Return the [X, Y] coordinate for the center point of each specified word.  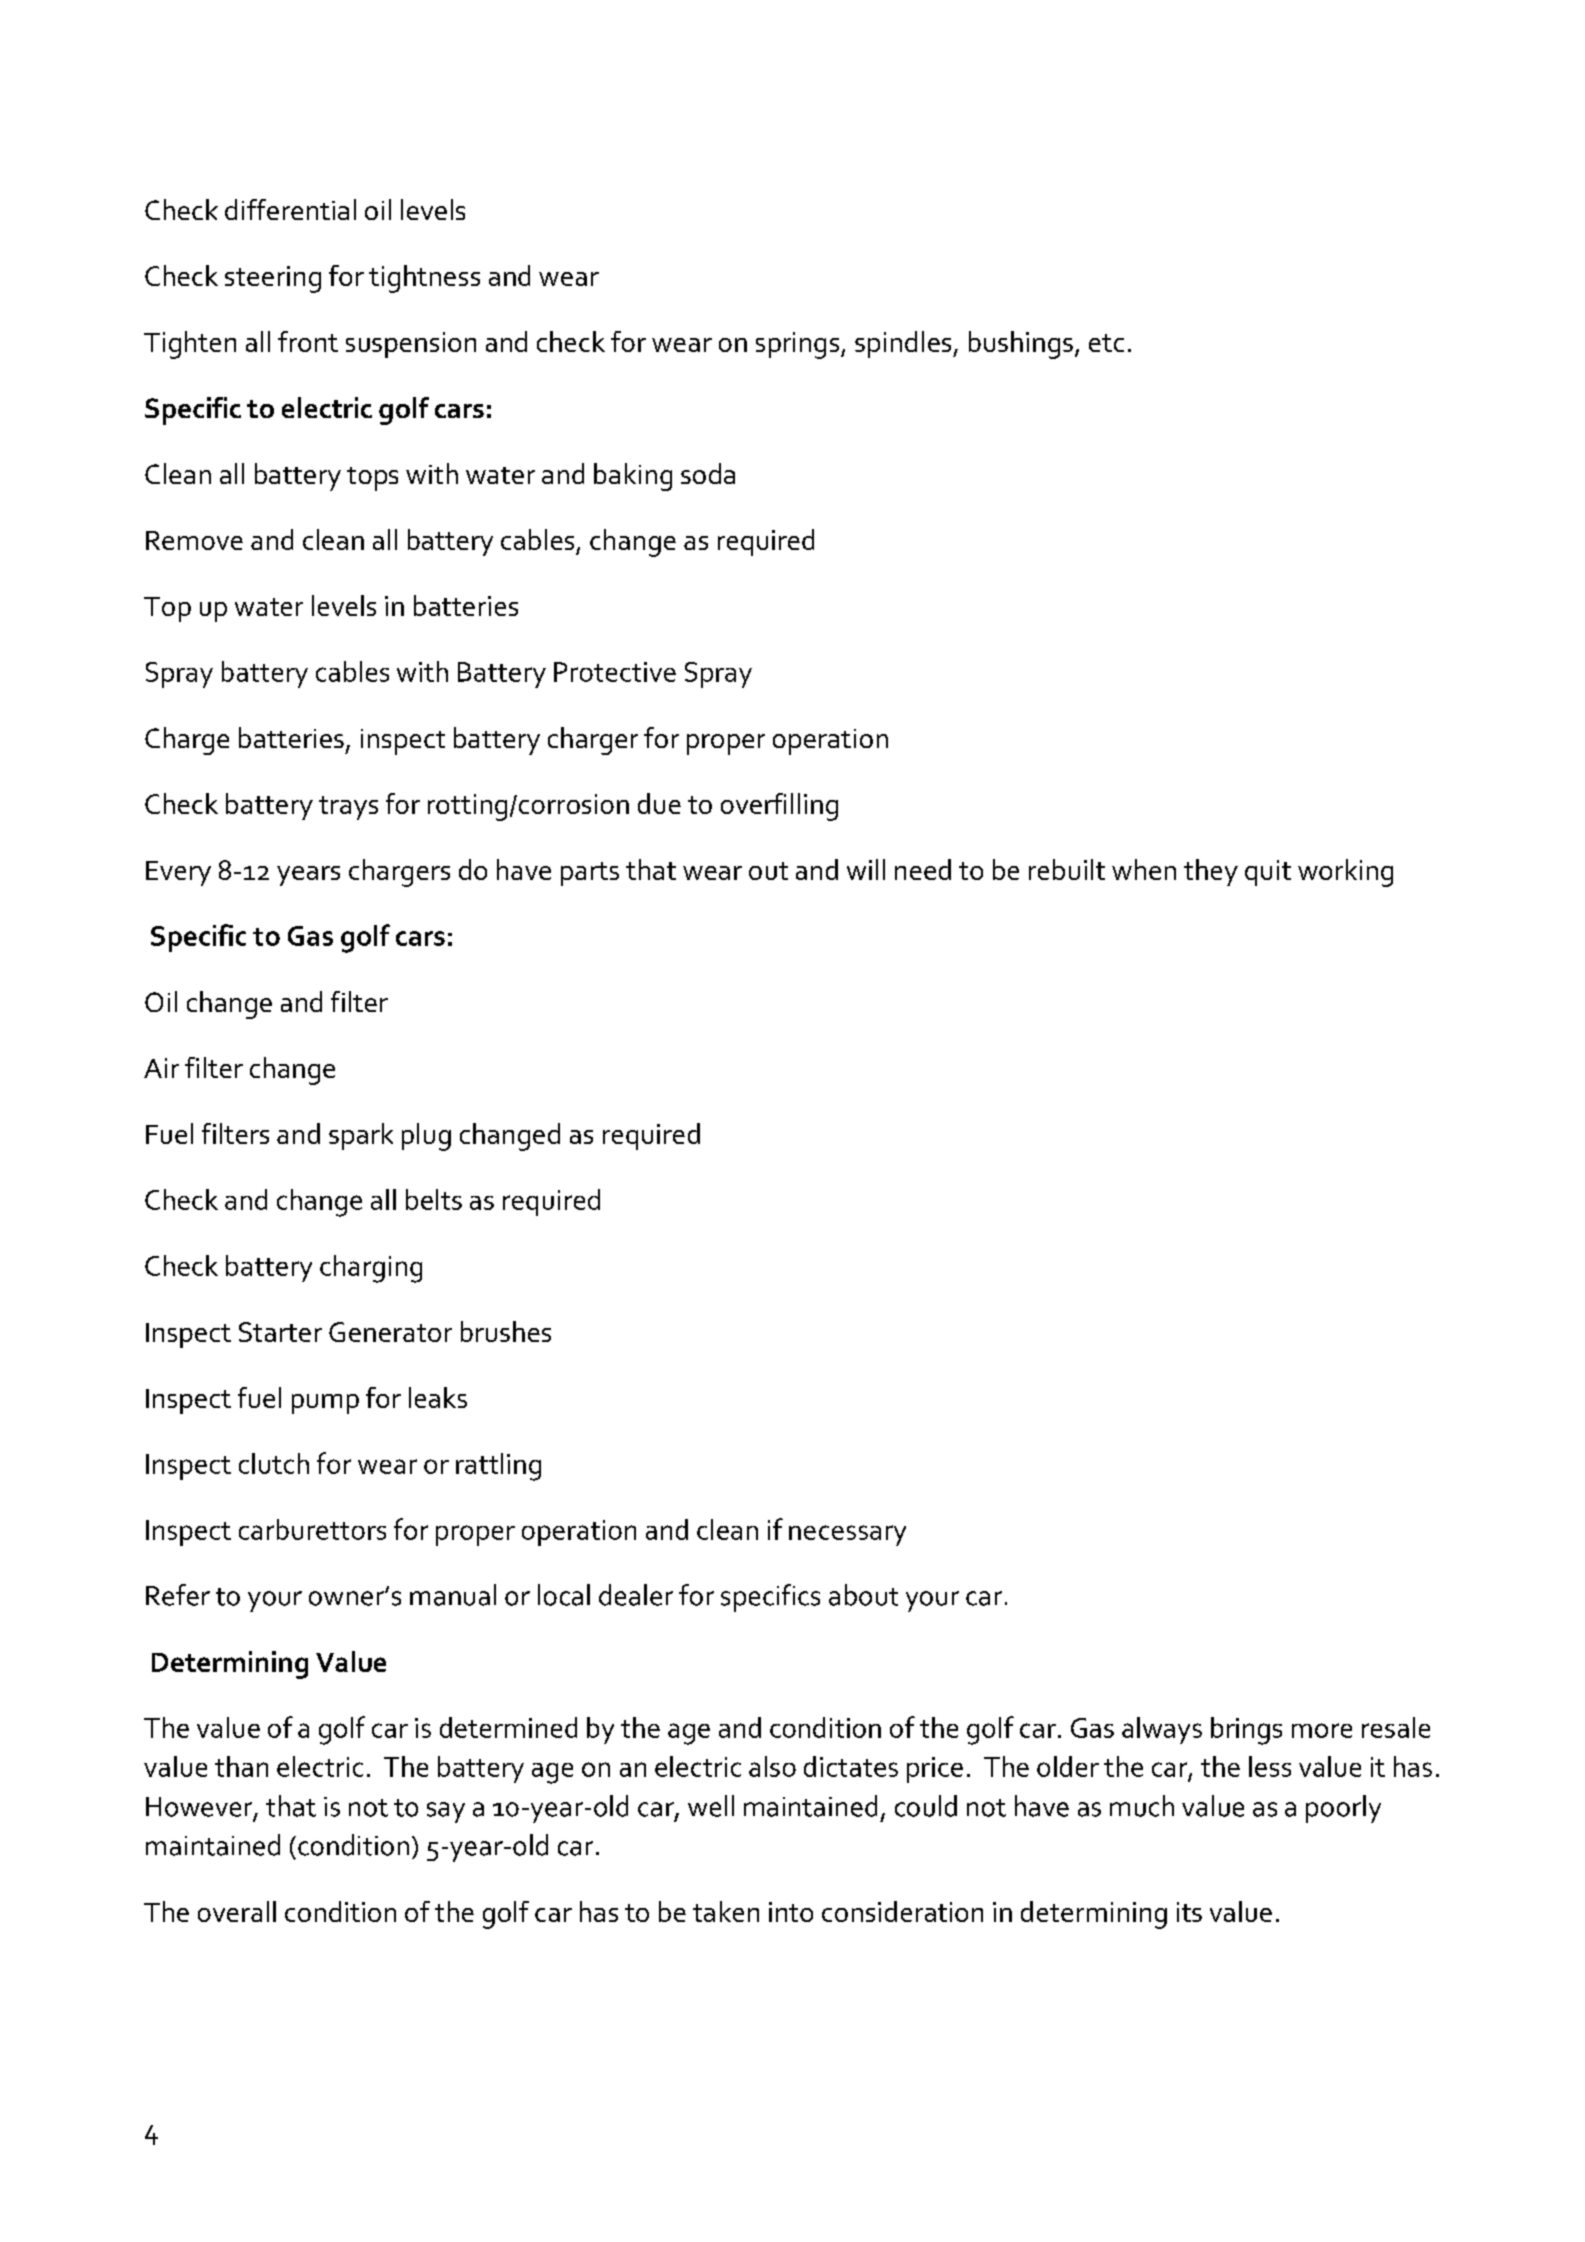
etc [1106, 343]
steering [273, 279]
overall [237, 1911]
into [791, 1912]
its [1189, 1912]
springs [799, 345]
